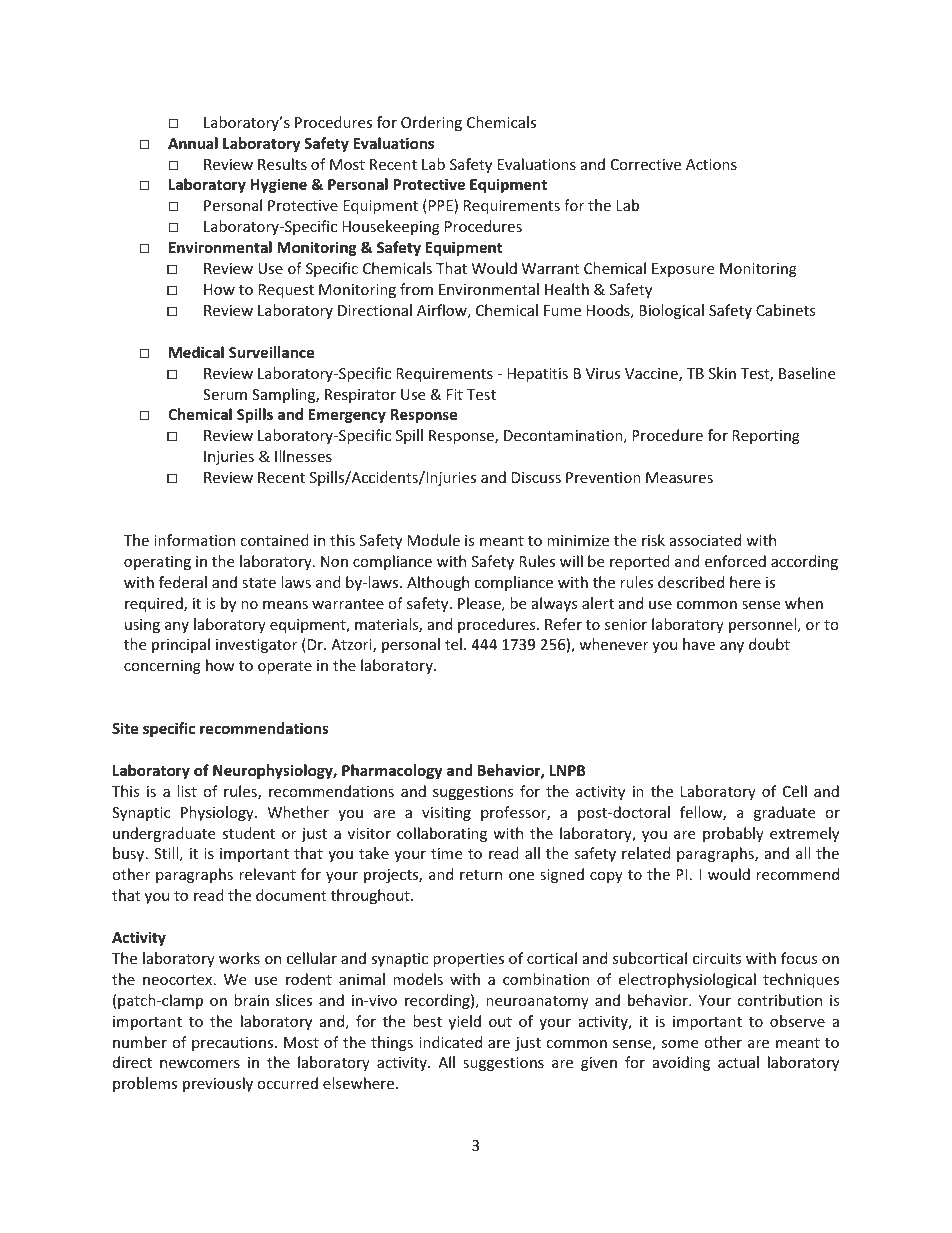  I want to click on collaborating, so click(442, 834).
